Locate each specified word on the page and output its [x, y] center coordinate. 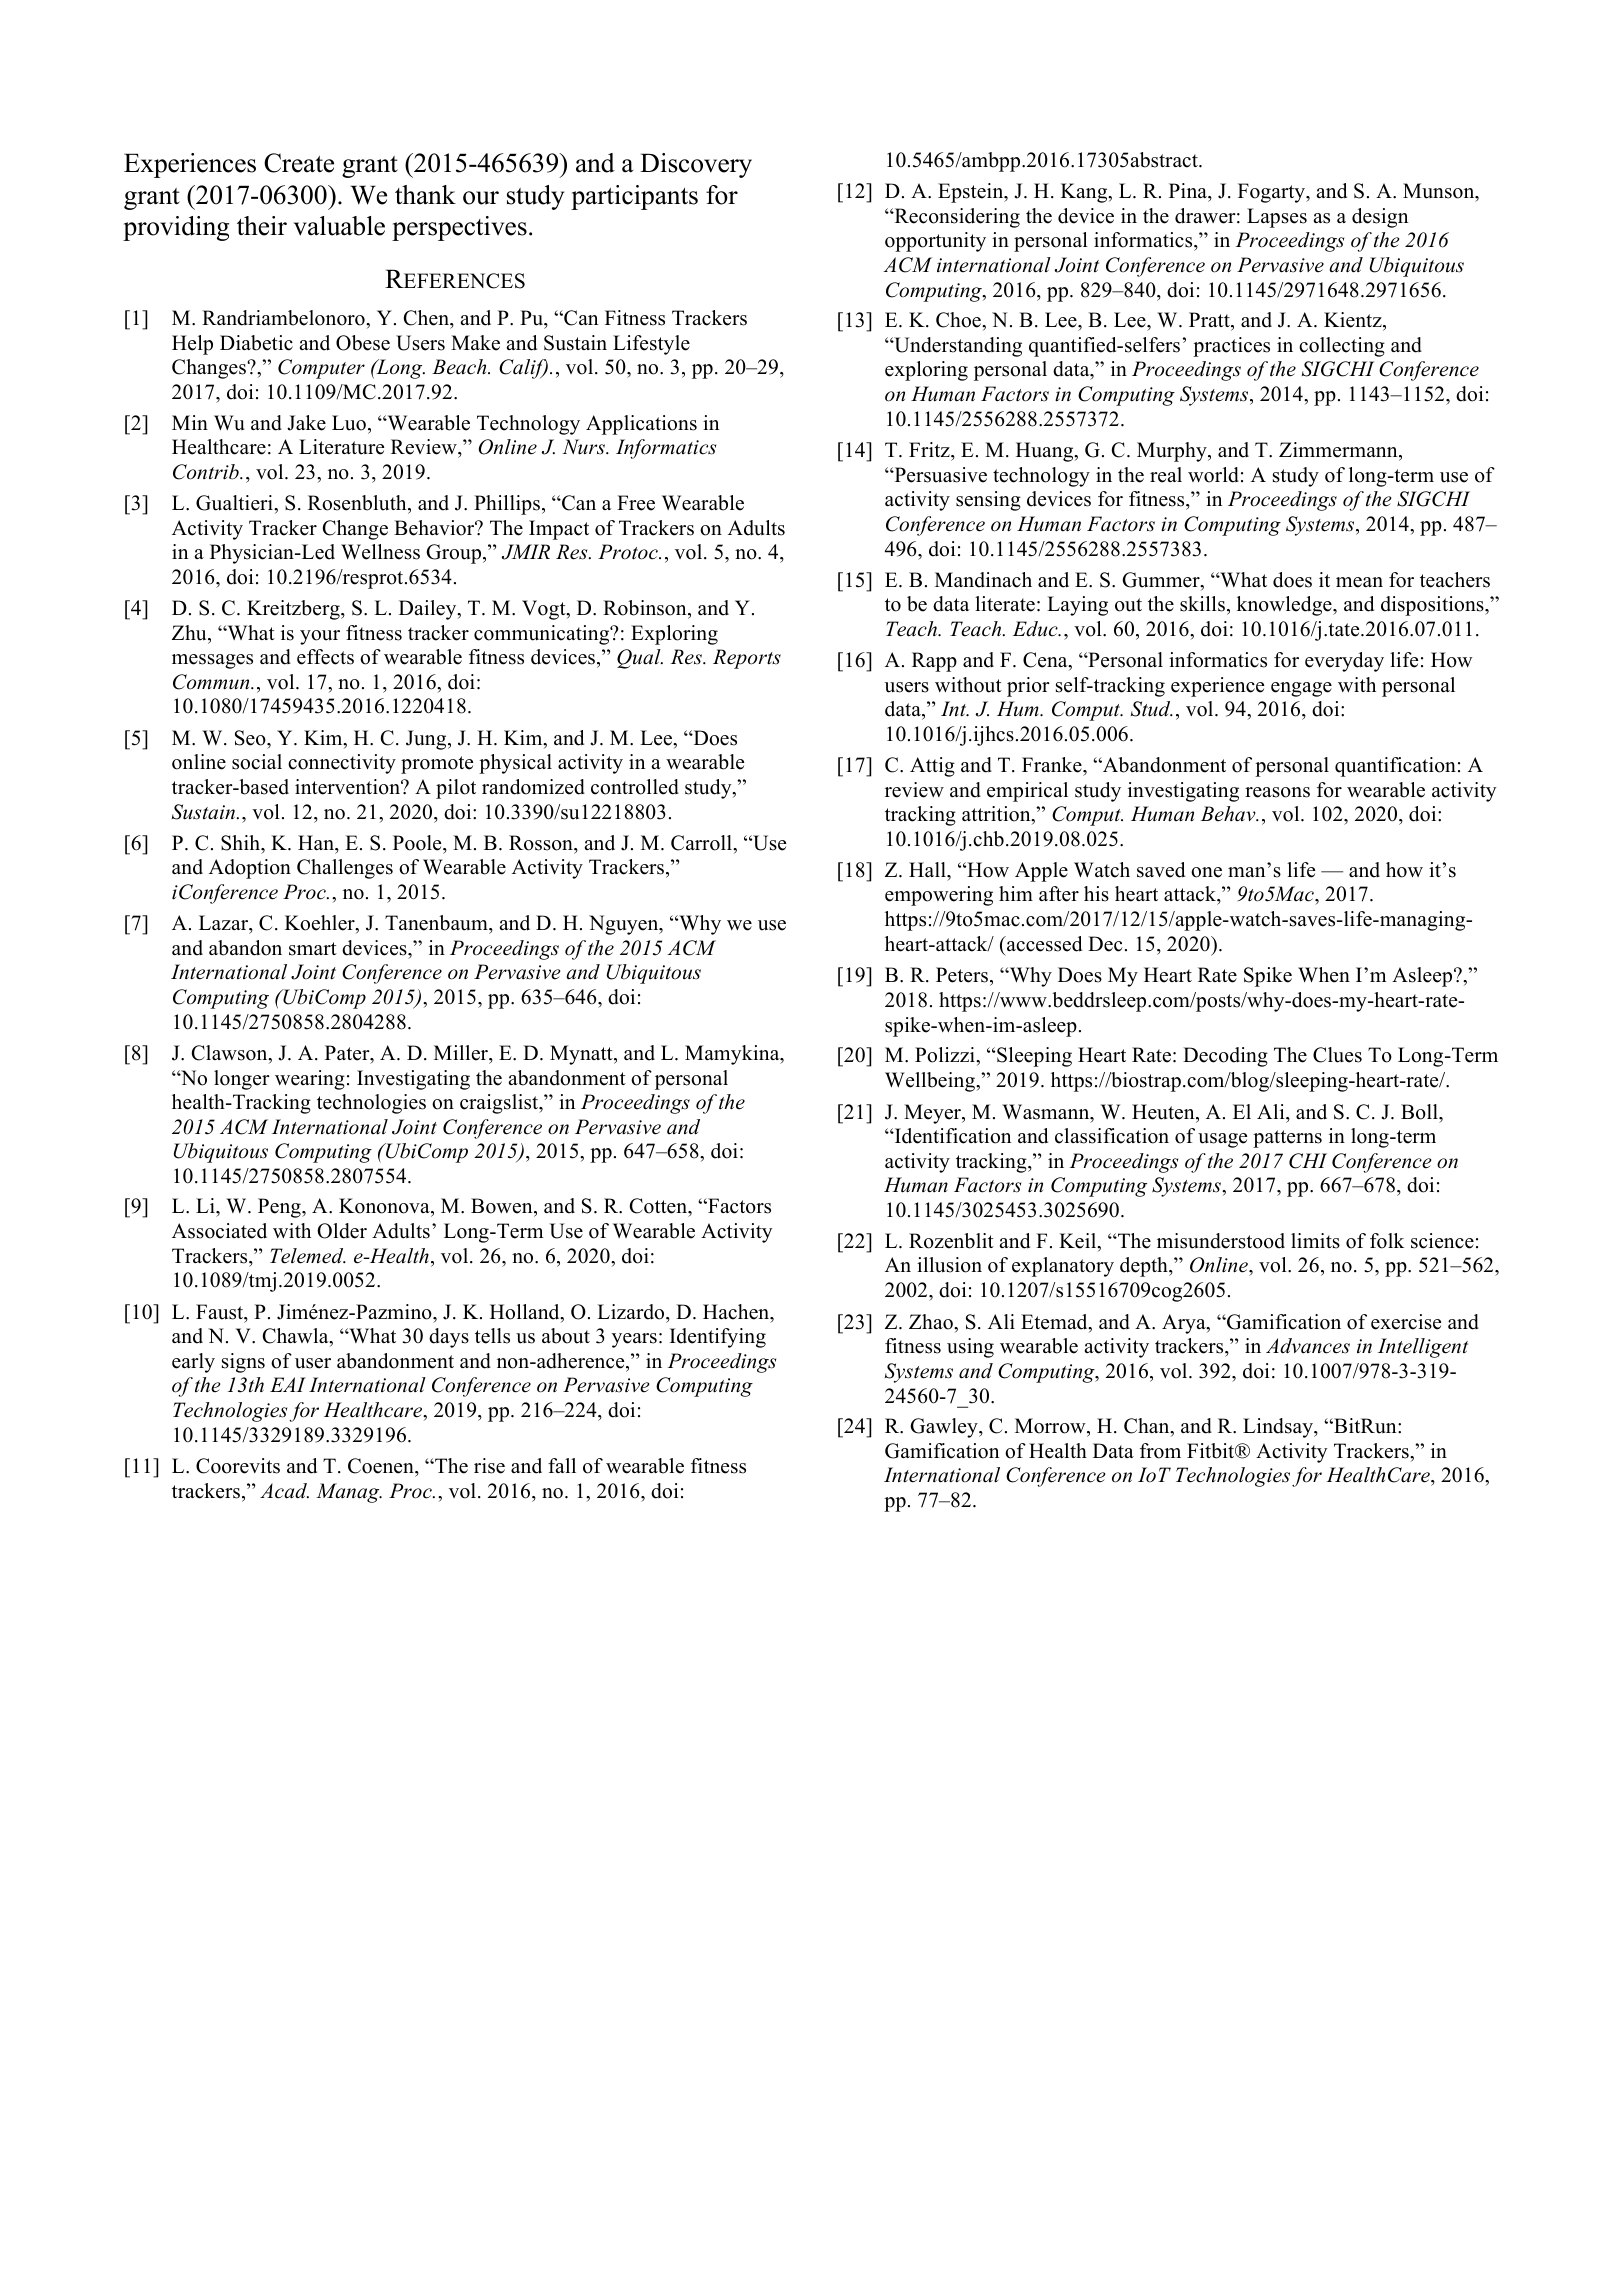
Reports [747, 659]
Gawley [945, 1428]
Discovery [696, 165]
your [320, 637]
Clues [1337, 1055]
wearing [310, 1080]
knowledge [1285, 606]
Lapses [1277, 218]
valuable [339, 226]
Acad [284, 1491]
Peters [963, 975]
